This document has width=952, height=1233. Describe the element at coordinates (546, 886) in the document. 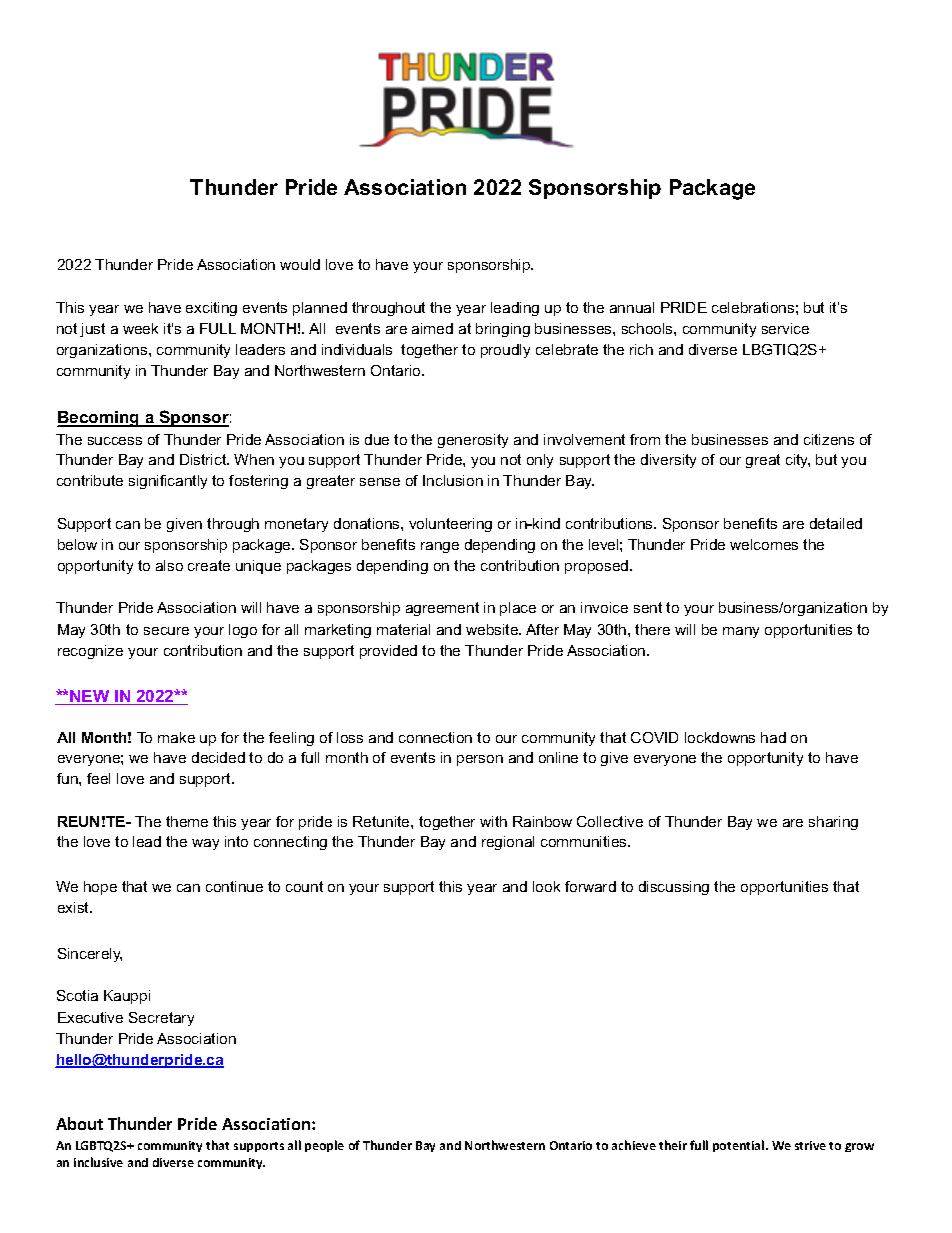

I see `look` at that location.
